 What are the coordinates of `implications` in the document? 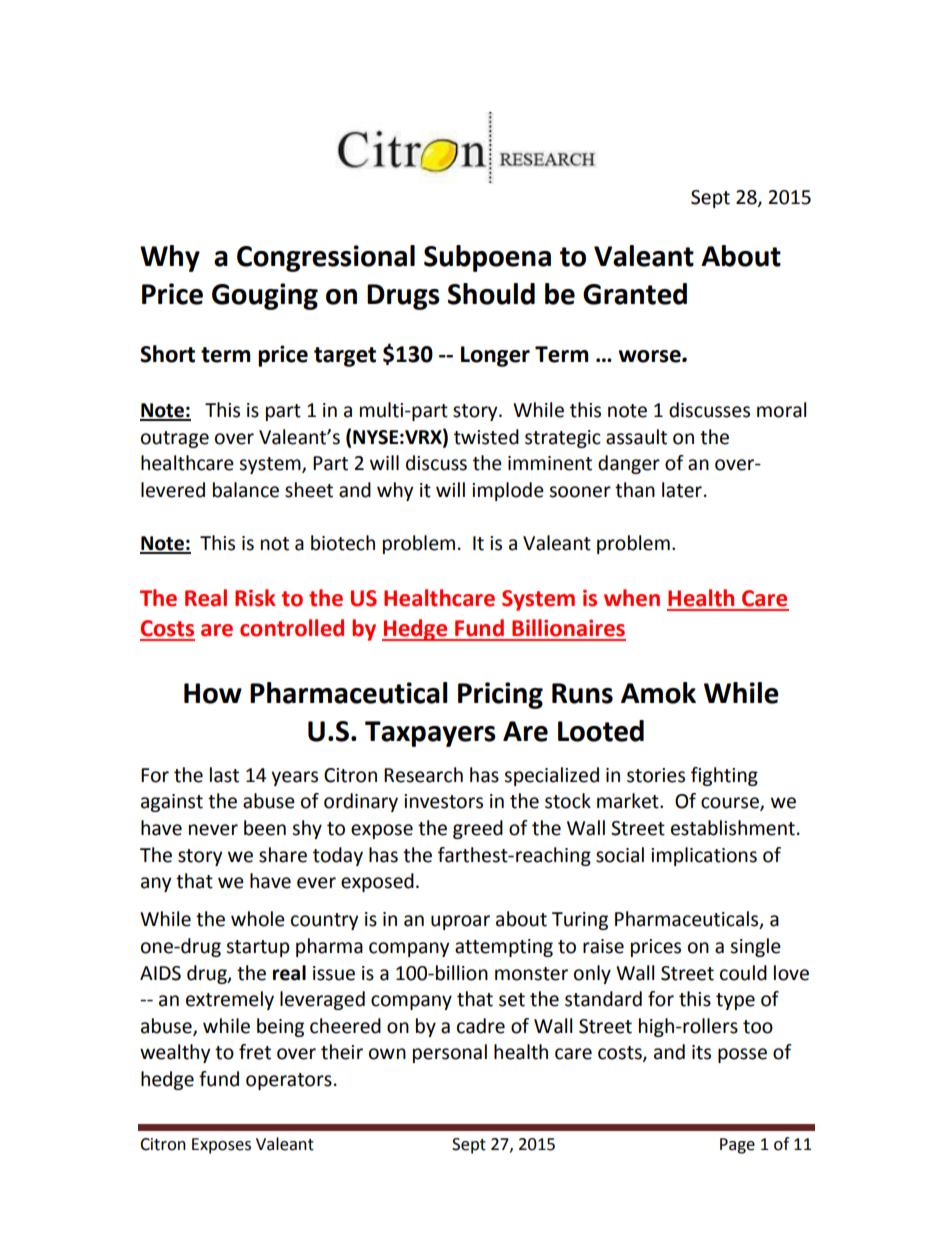 It's located at (704, 856).
